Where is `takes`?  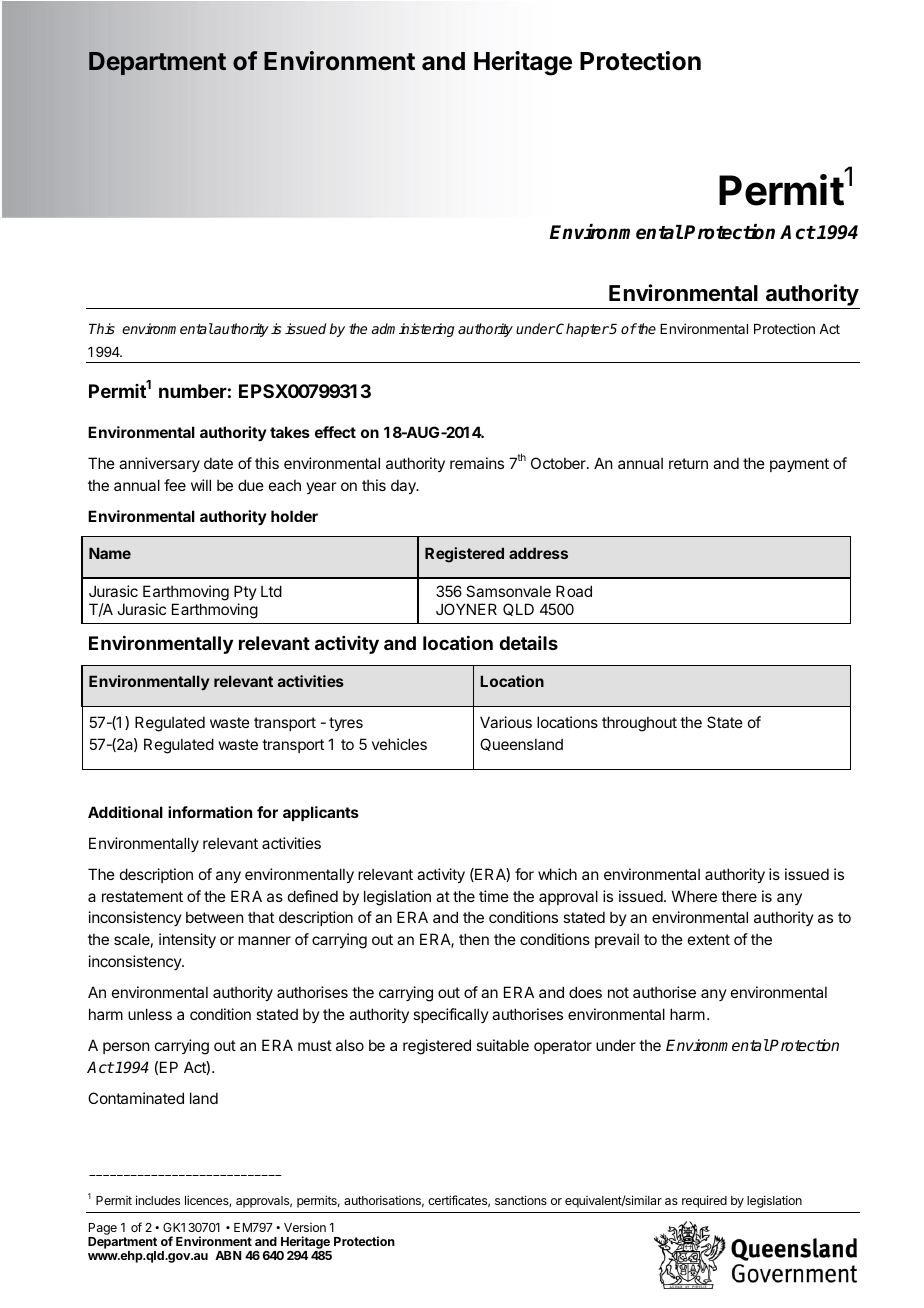 takes is located at coordinates (290, 432).
